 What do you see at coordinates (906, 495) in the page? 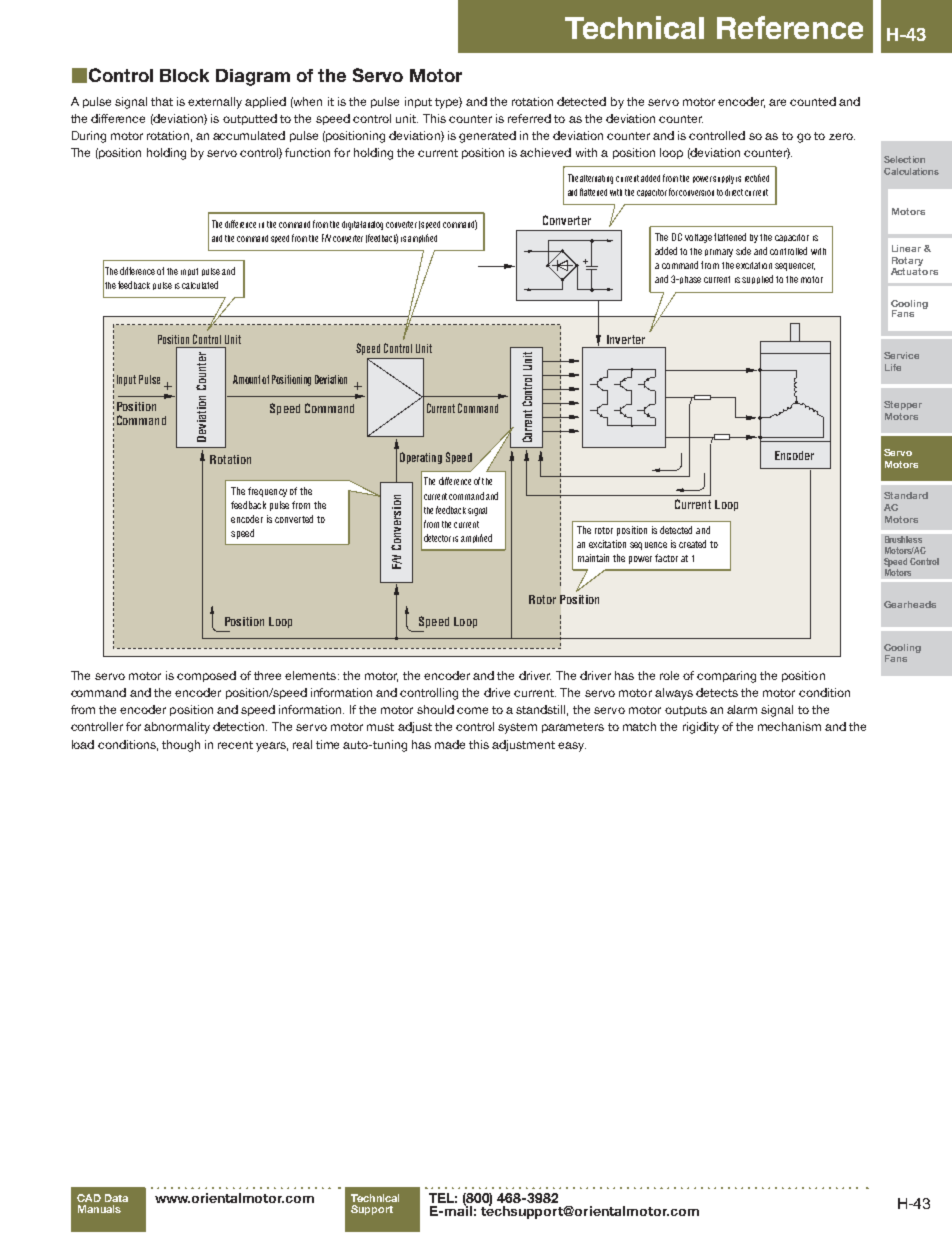
I see `Standard` at bounding box center [906, 495].
